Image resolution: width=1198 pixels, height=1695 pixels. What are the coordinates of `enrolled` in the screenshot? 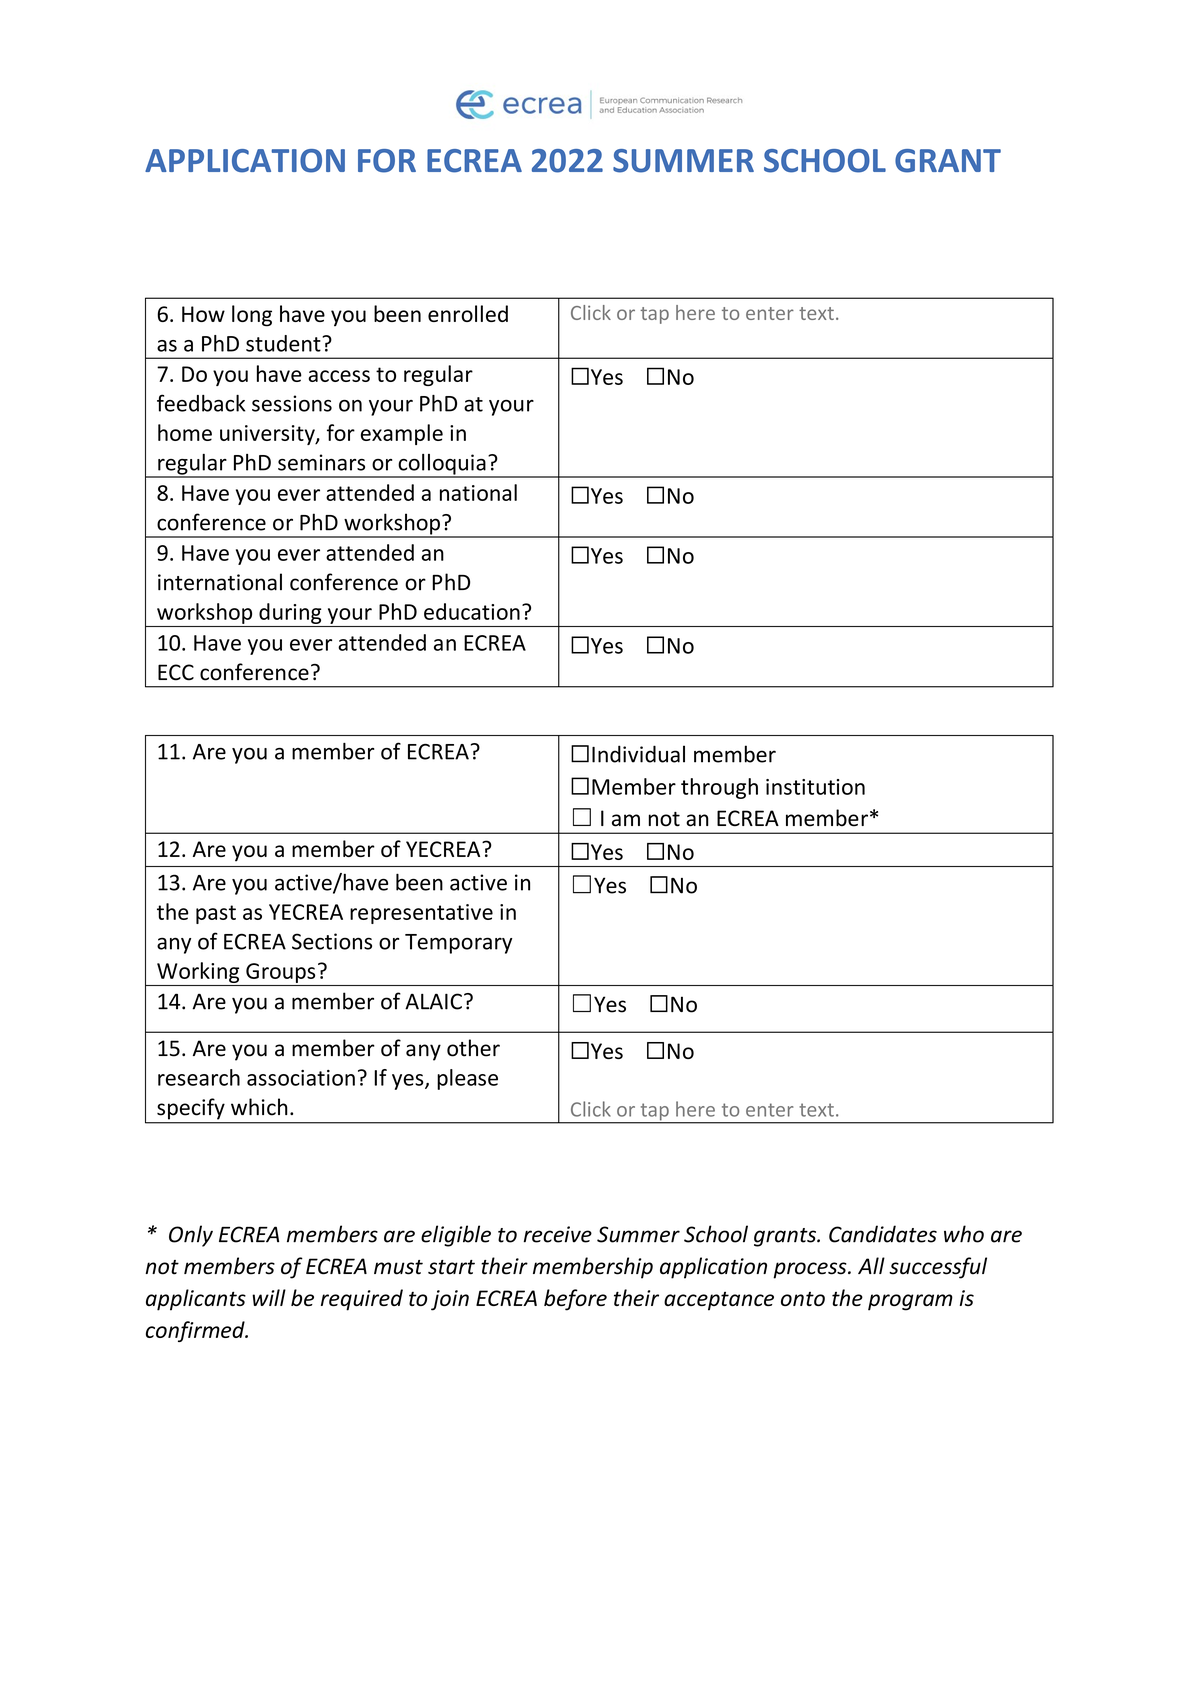 It's located at (468, 313).
